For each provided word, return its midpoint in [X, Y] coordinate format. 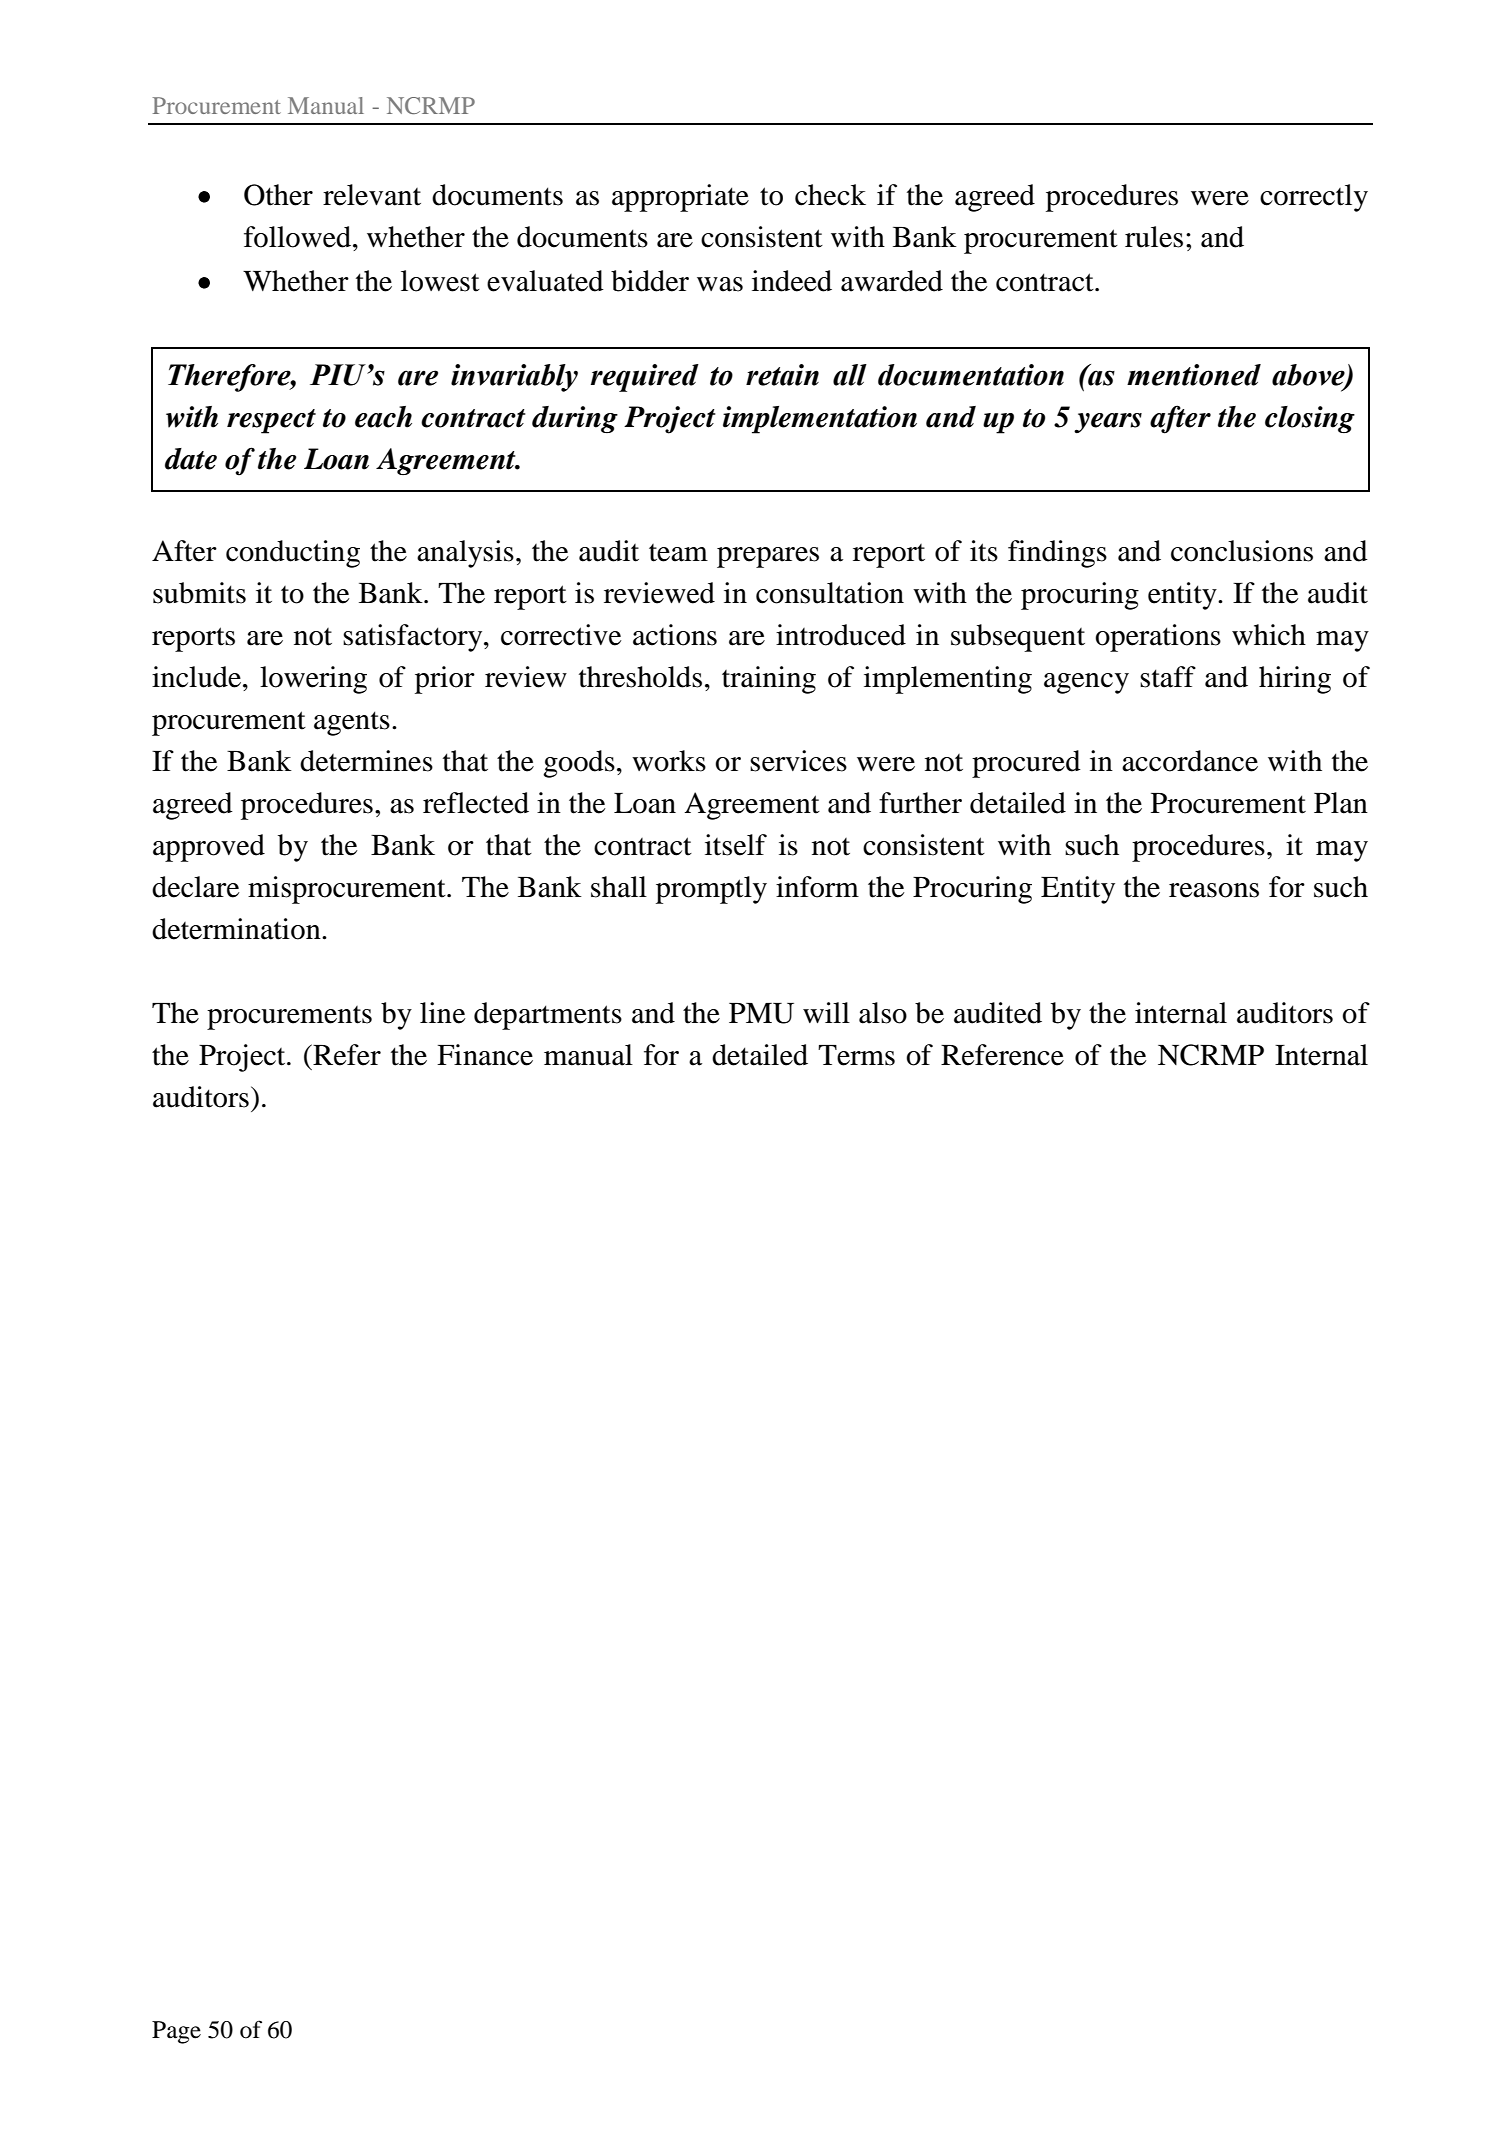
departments [548, 1016]
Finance [485, 1055]
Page [176, 2032]
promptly [711, 890]
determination [237, 929]
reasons [1214, 890]
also [883, 1013]
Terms [856, 1055]
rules [1154, 237]
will [826, 1012]
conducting [293, 554]
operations [1158, 638]
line [442, 1013]
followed [299, 237]
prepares [768, 557]
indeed [792, 281]
